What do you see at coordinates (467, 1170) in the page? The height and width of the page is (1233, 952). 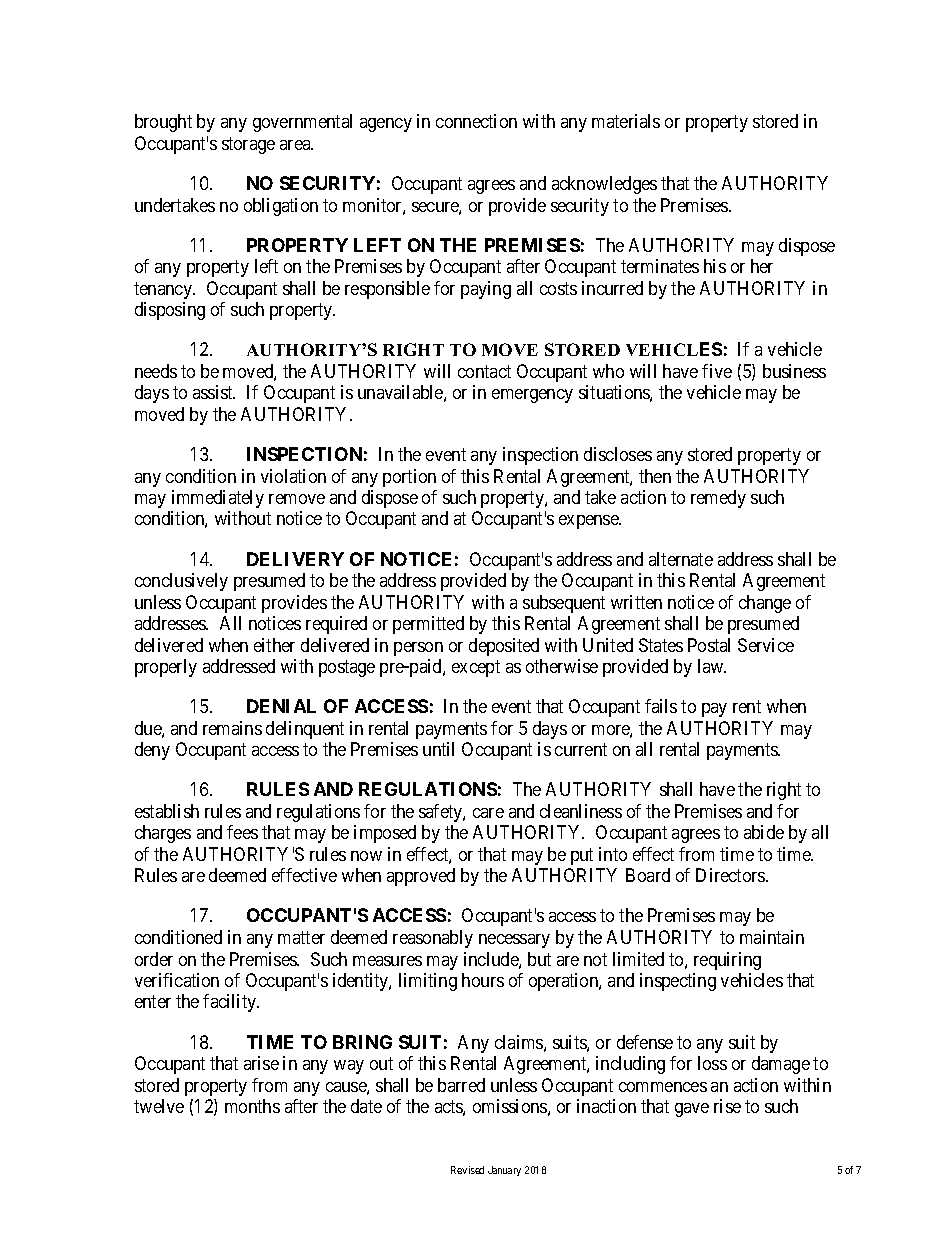 I see `Revised` at bounding box center [467, 1170].
